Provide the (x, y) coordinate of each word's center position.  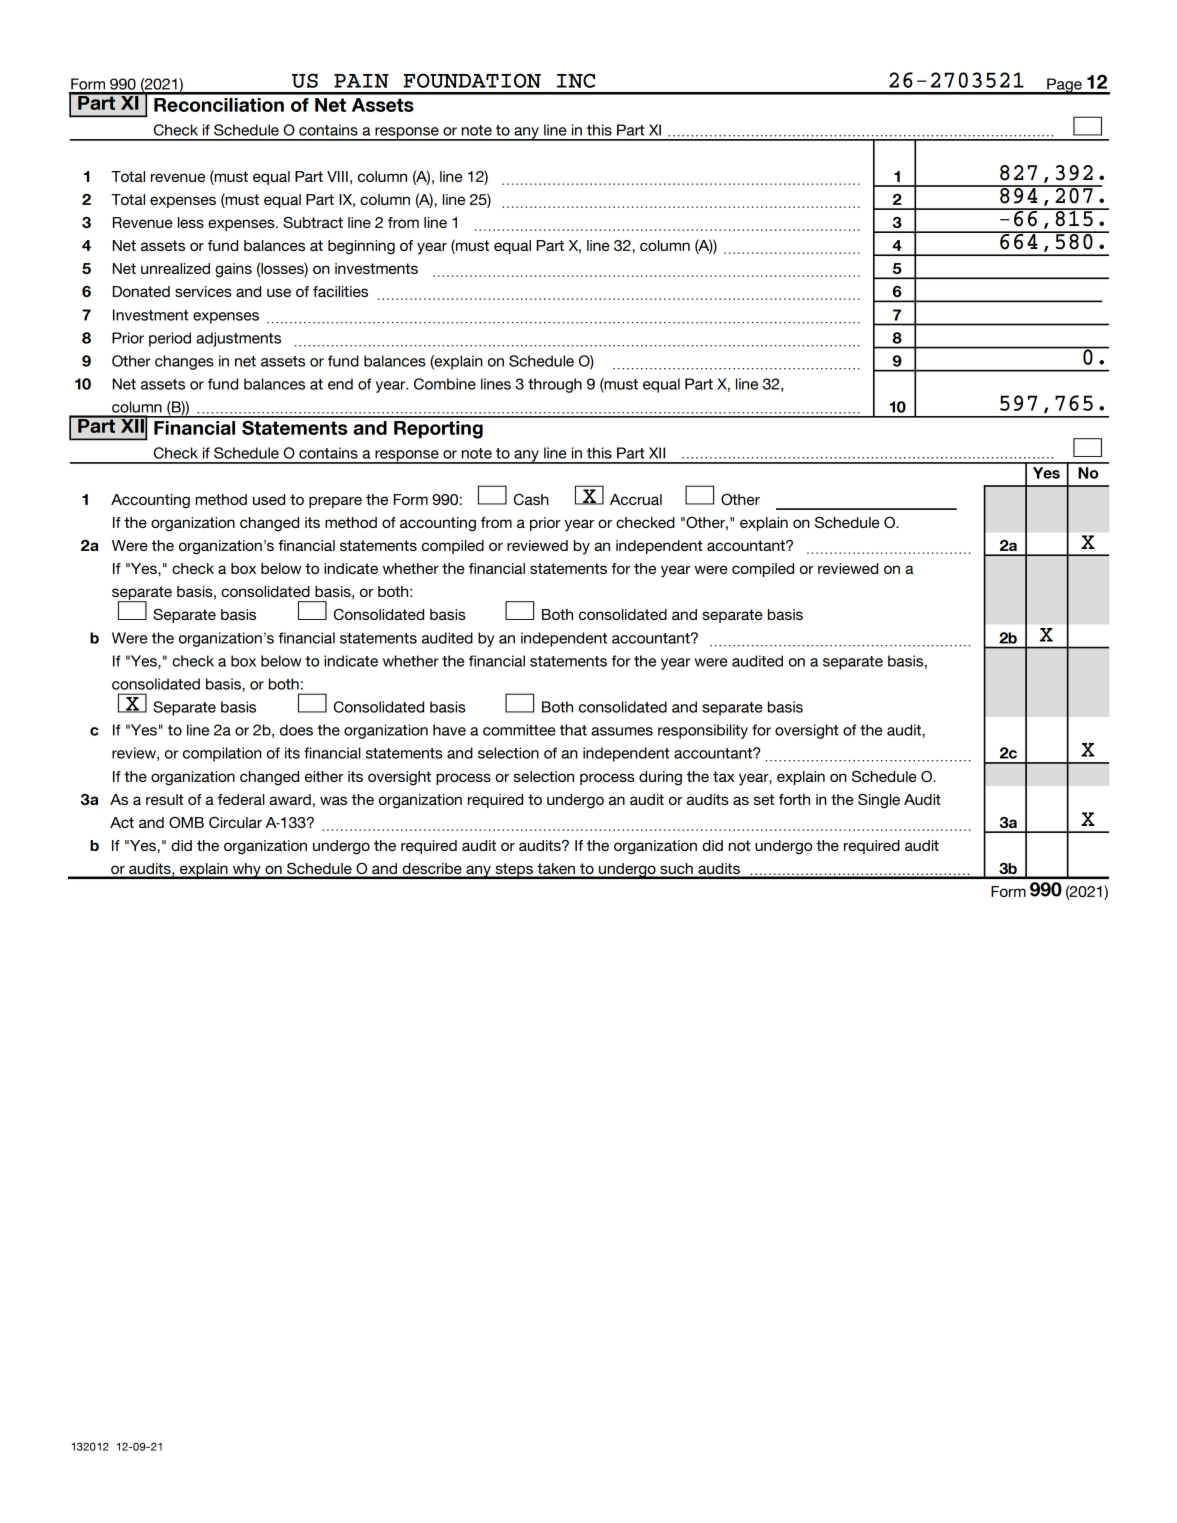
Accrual (636, 499)
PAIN (361, 81)
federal (241, 799)
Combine (445, 384)
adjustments (238, 339)
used (269, 499)
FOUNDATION (472, 80)
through (555, 385)
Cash (531, 499)
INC (576, 80)
